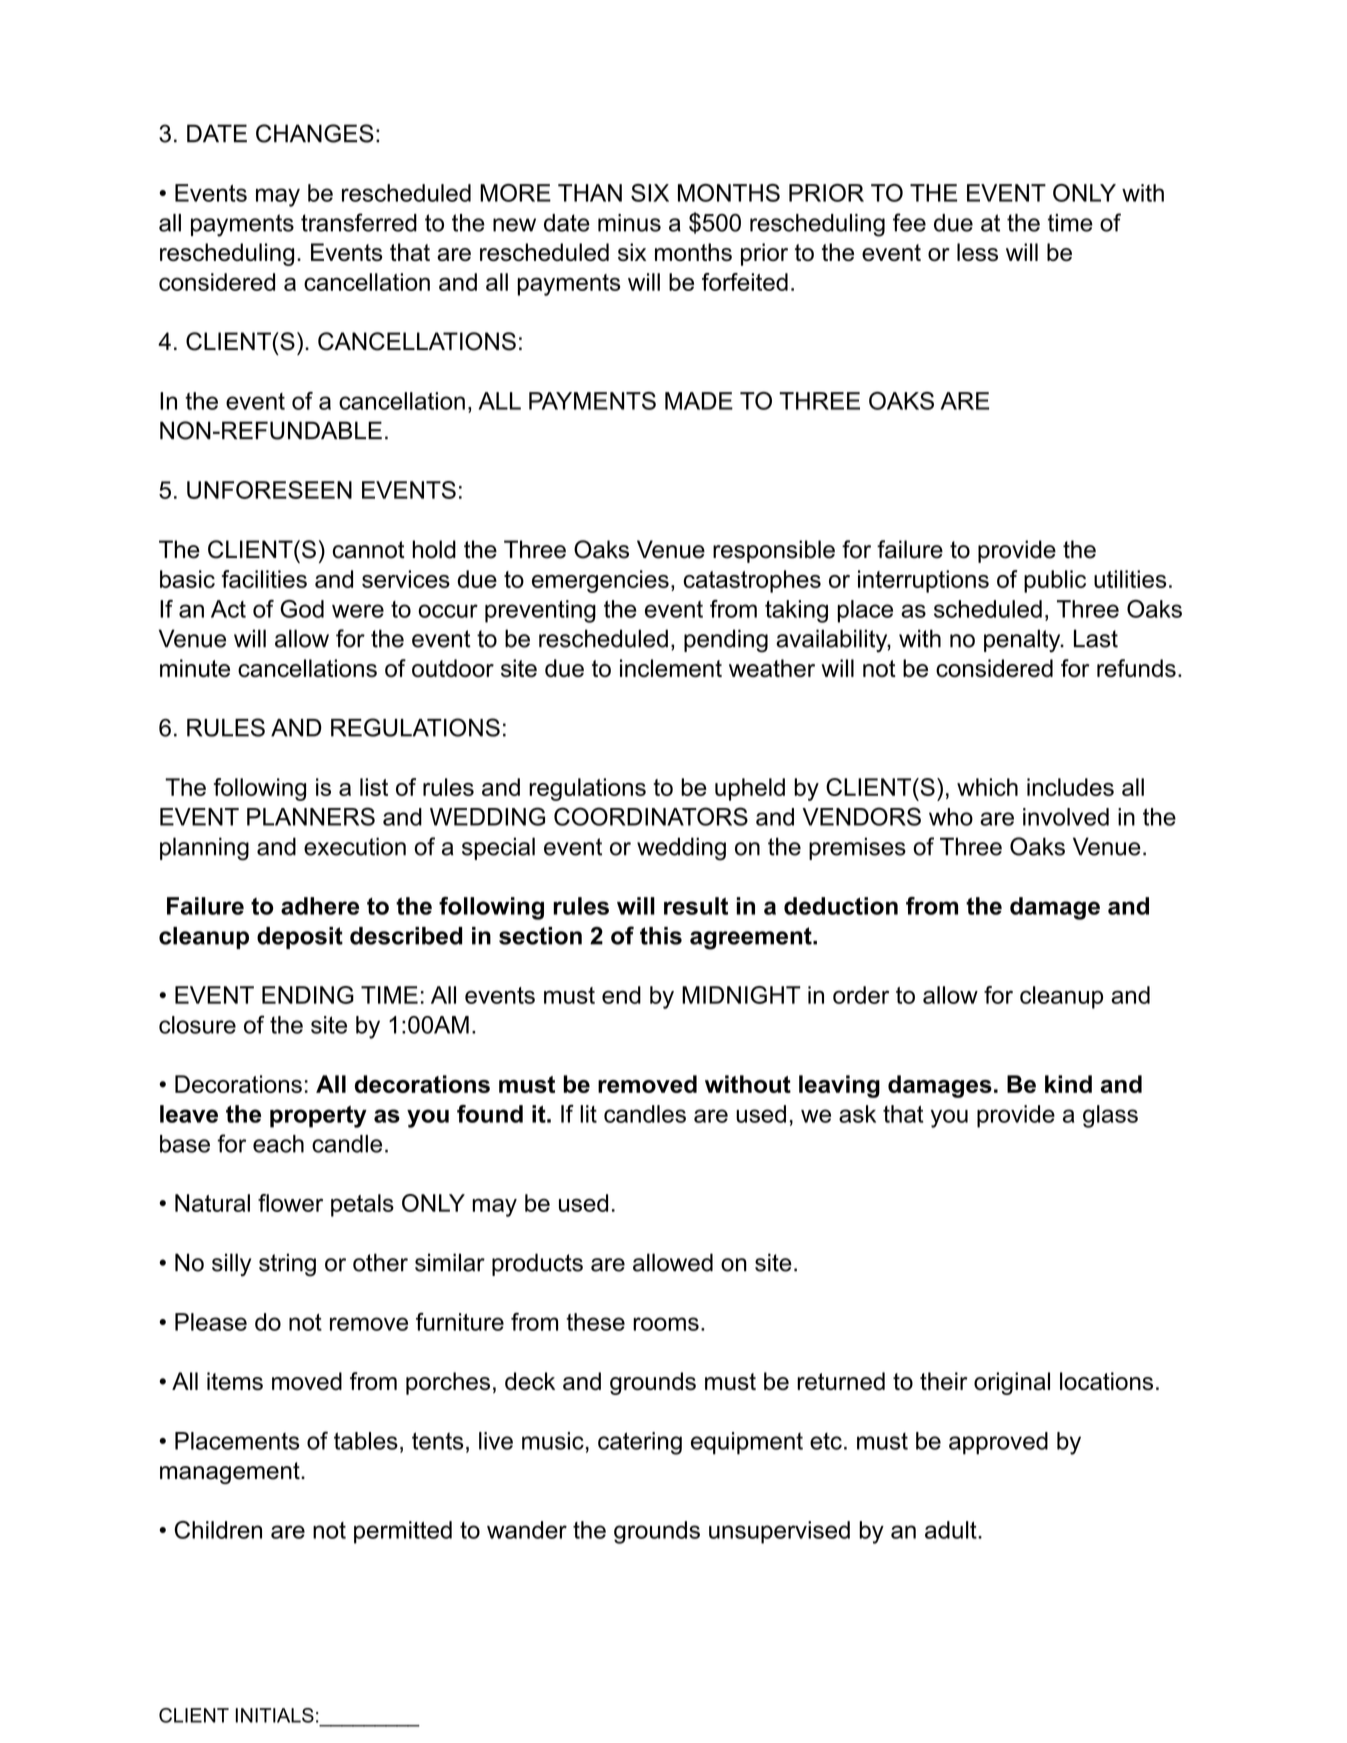 The height and width of the screenshot is (1743, 1347). What do you see at coordinates (231, 1473) in the screenshot?
I see `management` at bounding box center [231, 1473].
